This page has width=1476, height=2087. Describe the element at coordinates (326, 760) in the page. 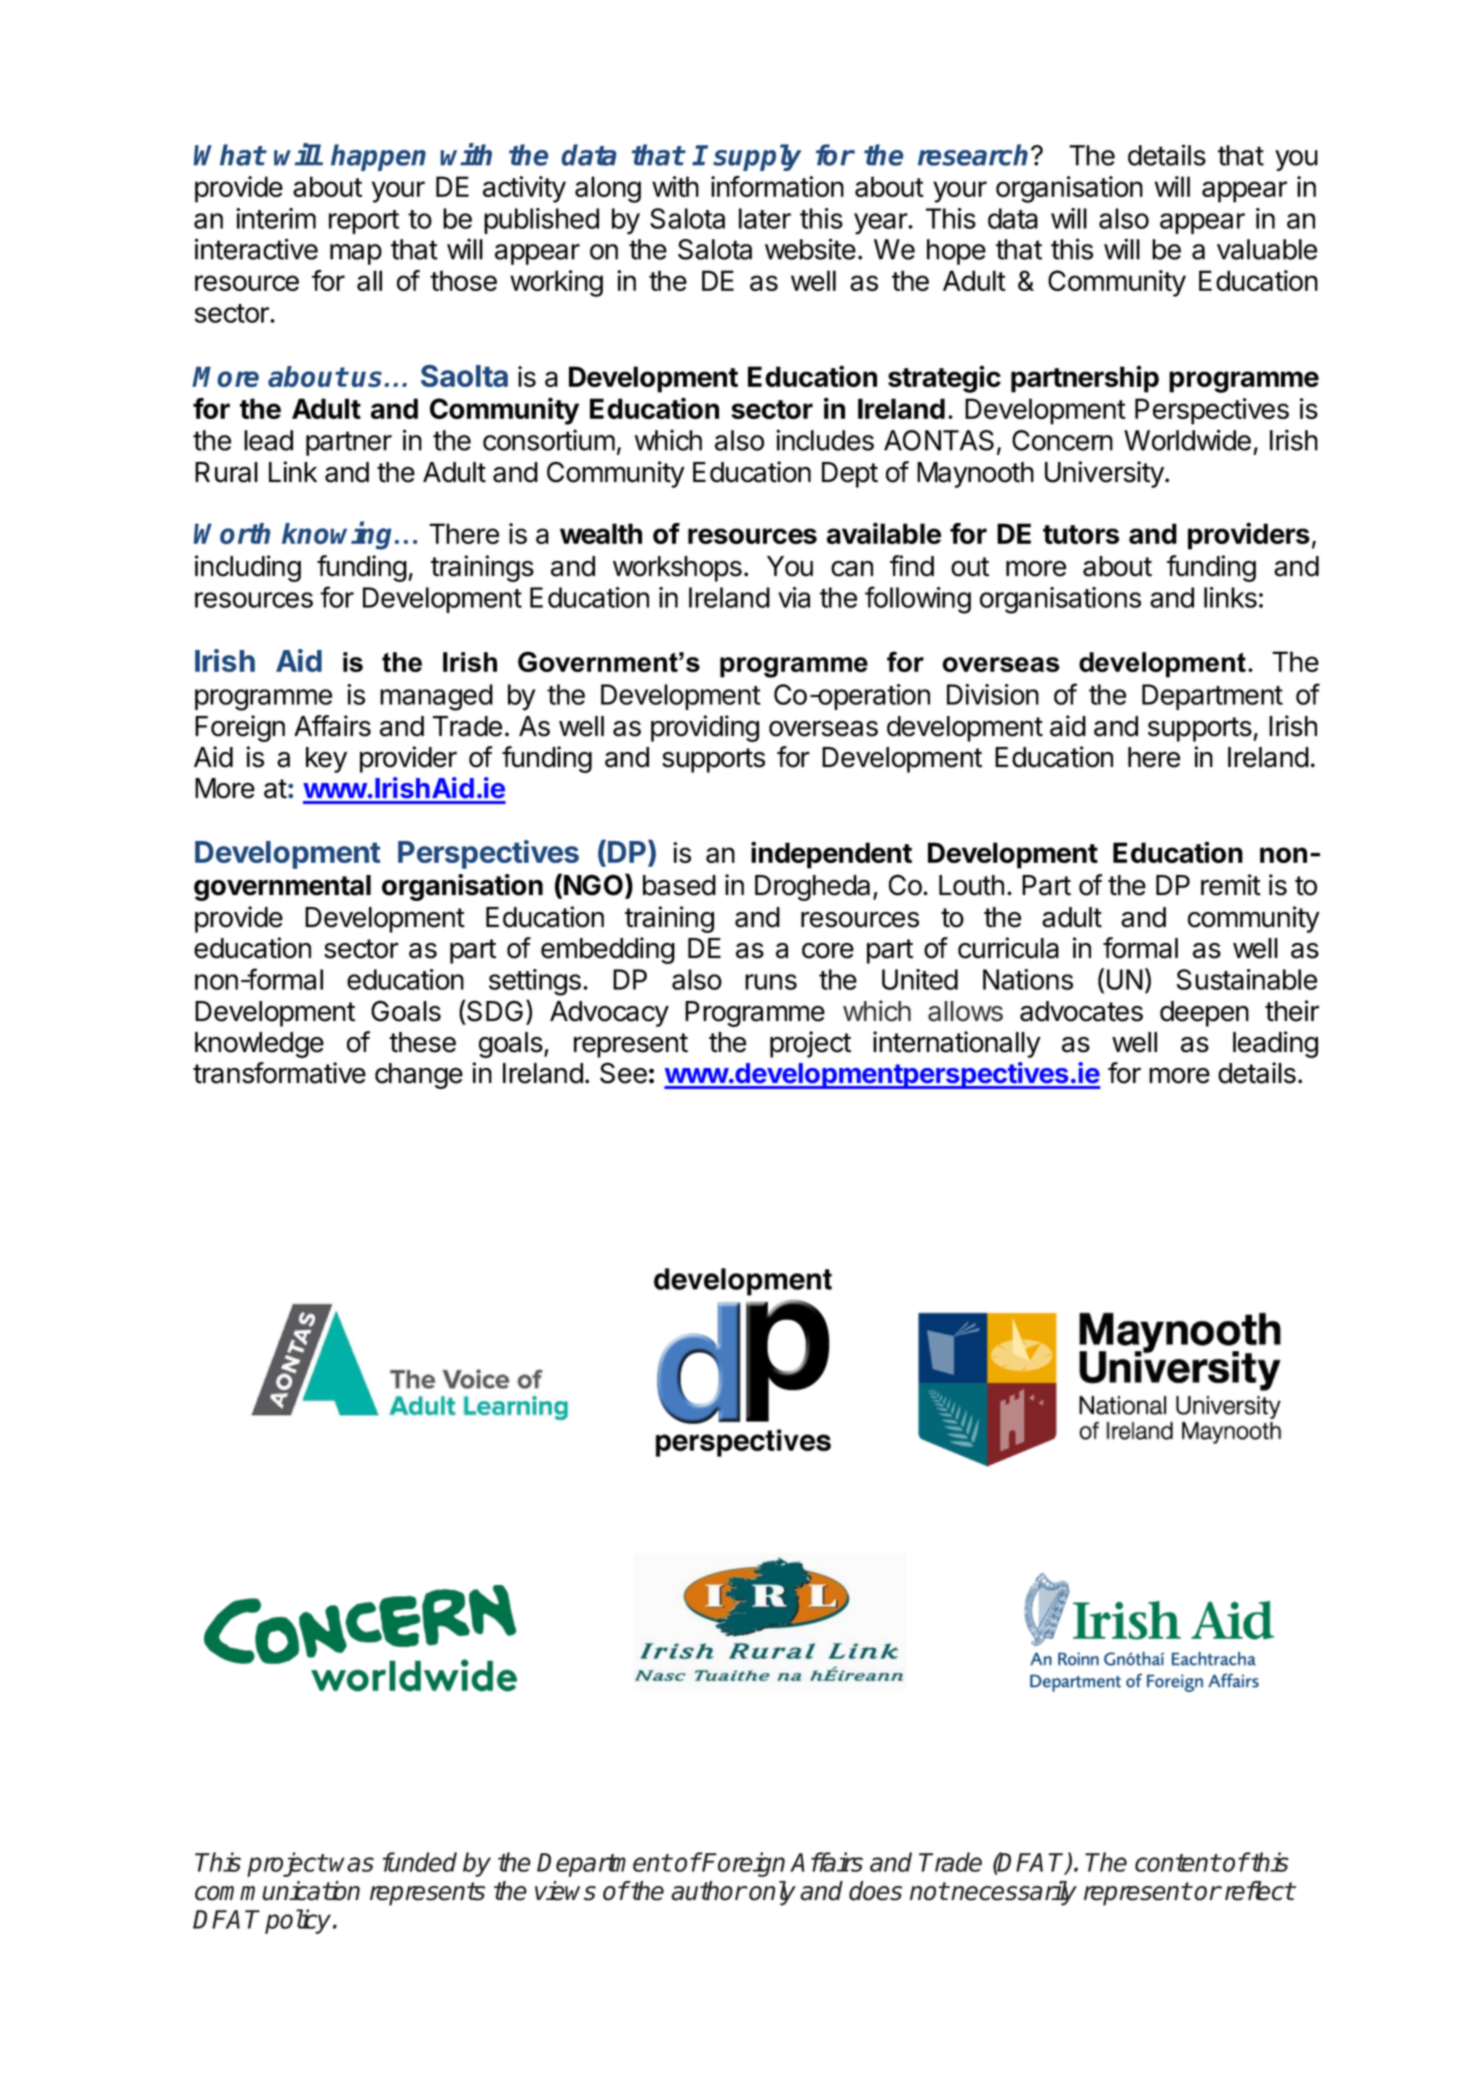

I see `key` at that location.
